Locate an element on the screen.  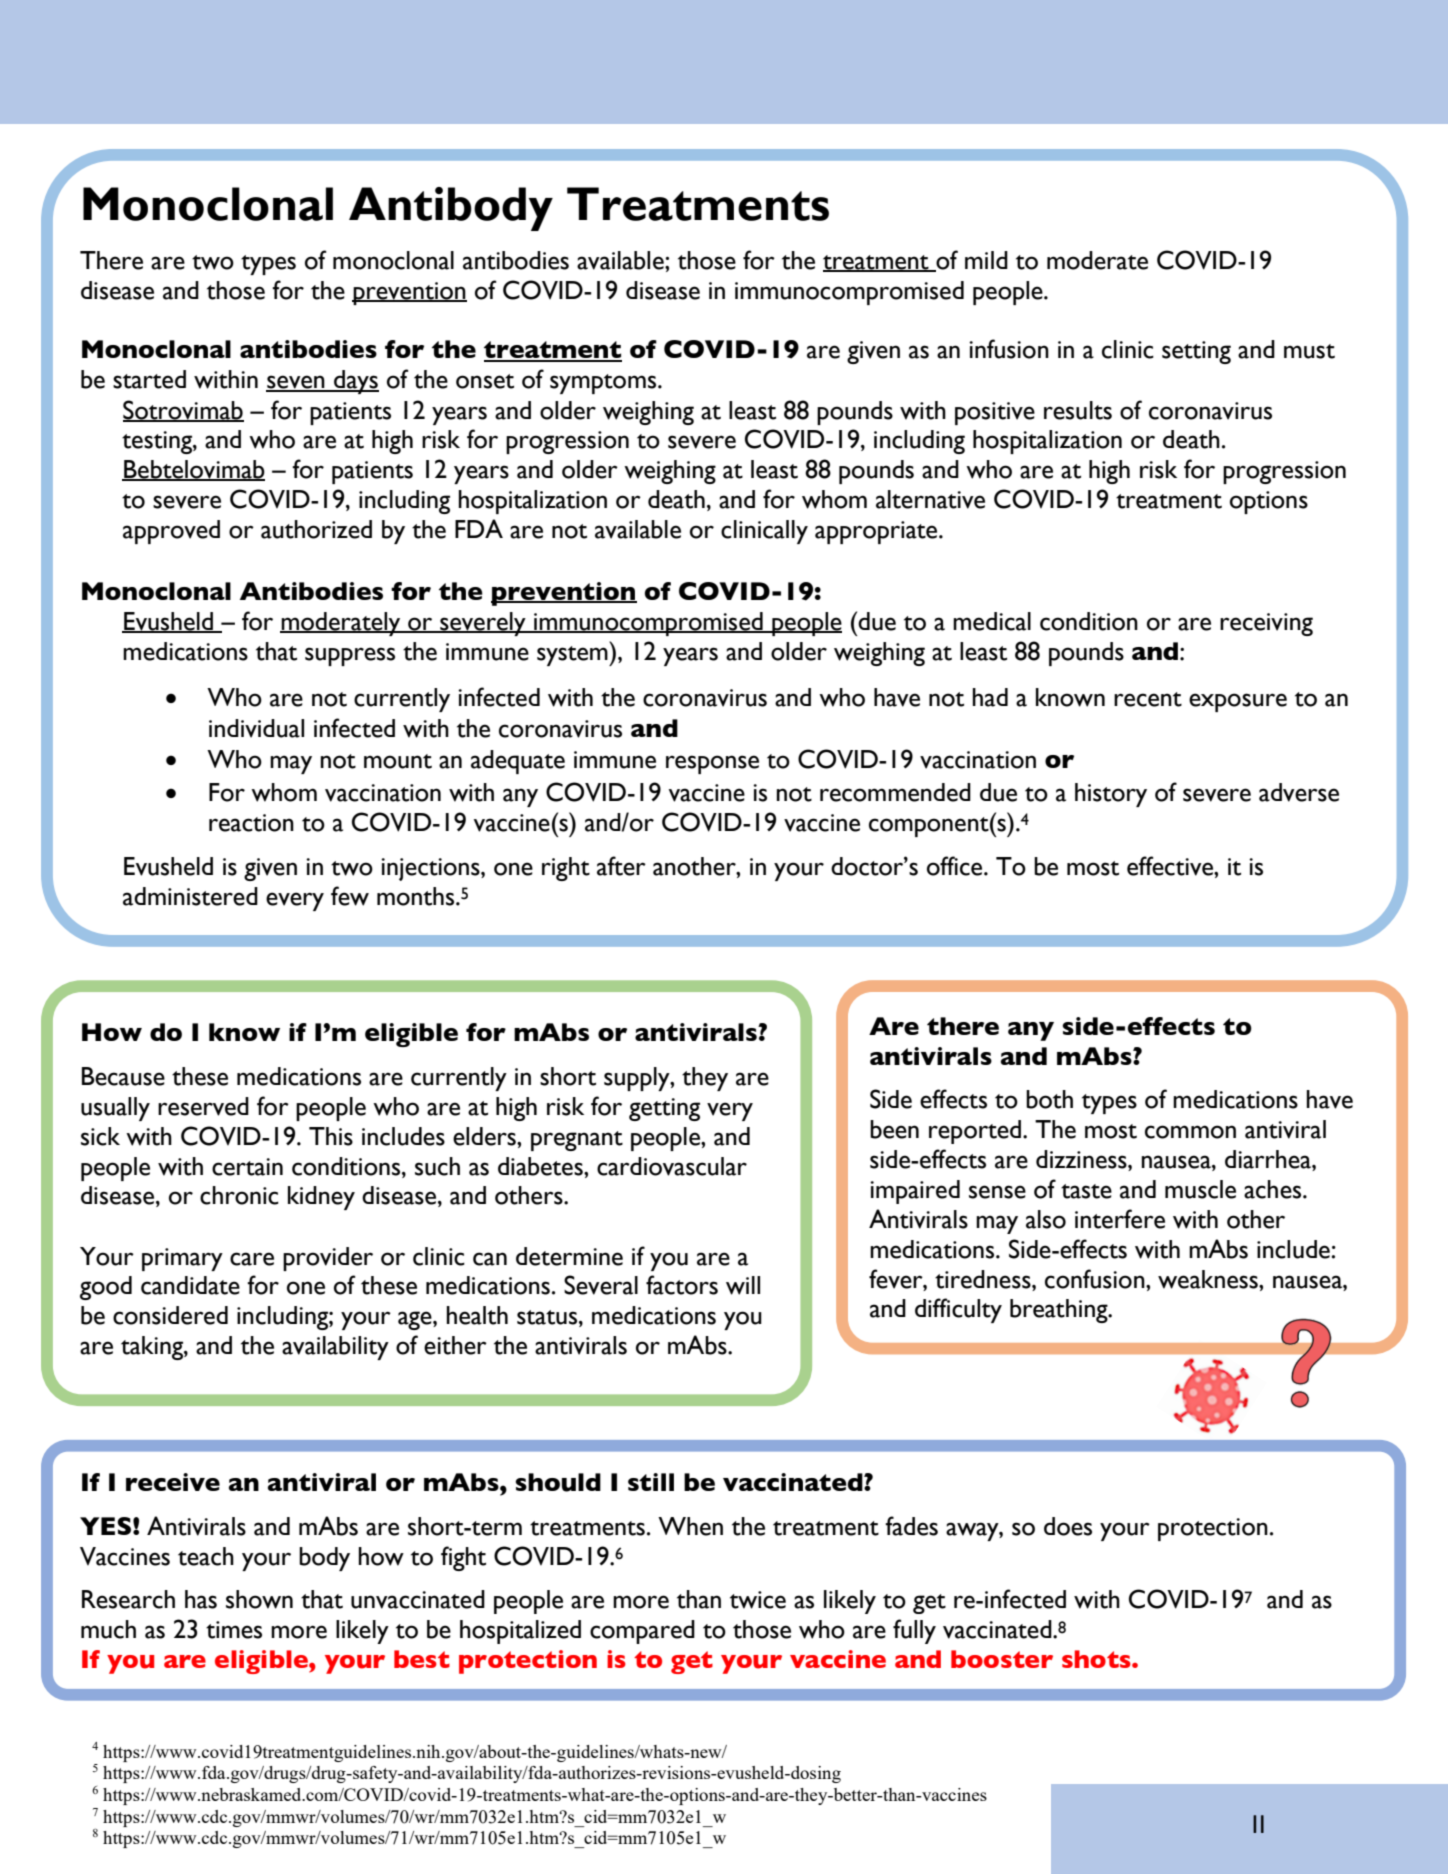
factors is located at coordinates (682, 1285).
